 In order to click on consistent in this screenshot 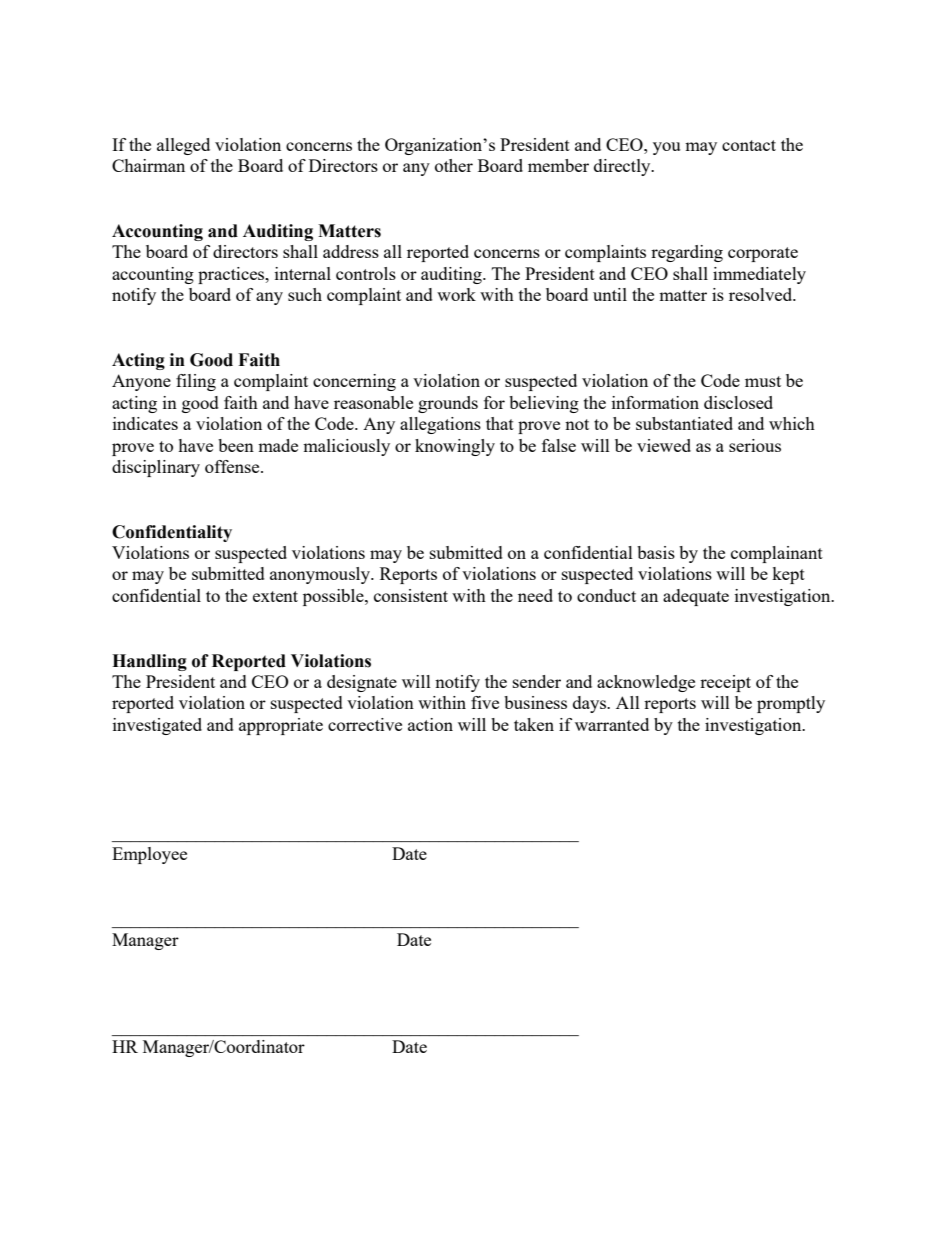, I will do `click(411, 595)`.
